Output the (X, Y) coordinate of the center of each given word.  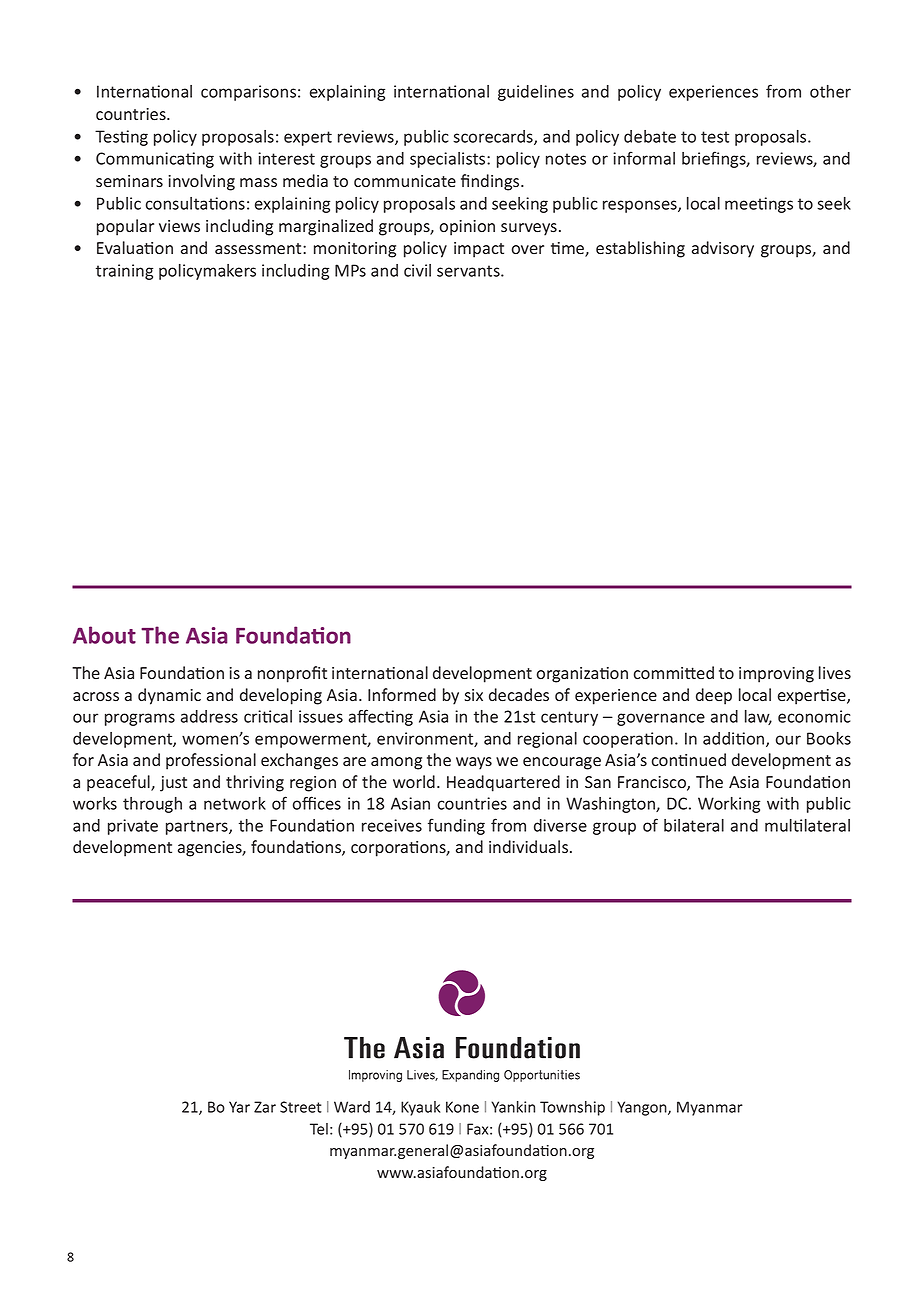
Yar (239, 1107)
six (473, 695)
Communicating (155, 160)
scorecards (494, 137)
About (104, 635)
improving (776, 675)
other (830, 91)
